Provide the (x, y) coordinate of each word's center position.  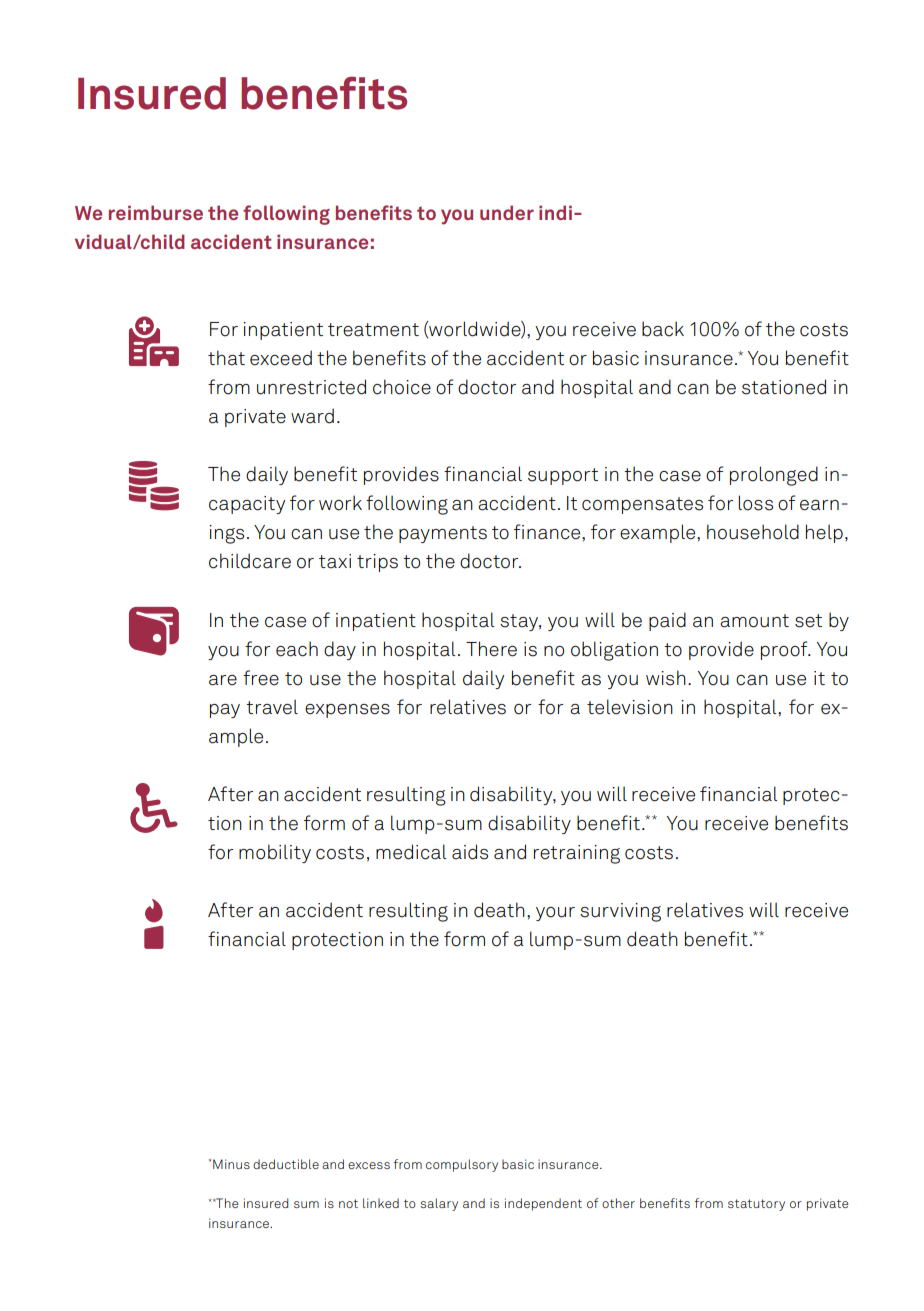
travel (272, 707)
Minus (230, 1164)
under (507, 212)
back (663, 329)
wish (666, 678)
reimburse (156, 212)
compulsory (462, 1165)
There (491, 649)
